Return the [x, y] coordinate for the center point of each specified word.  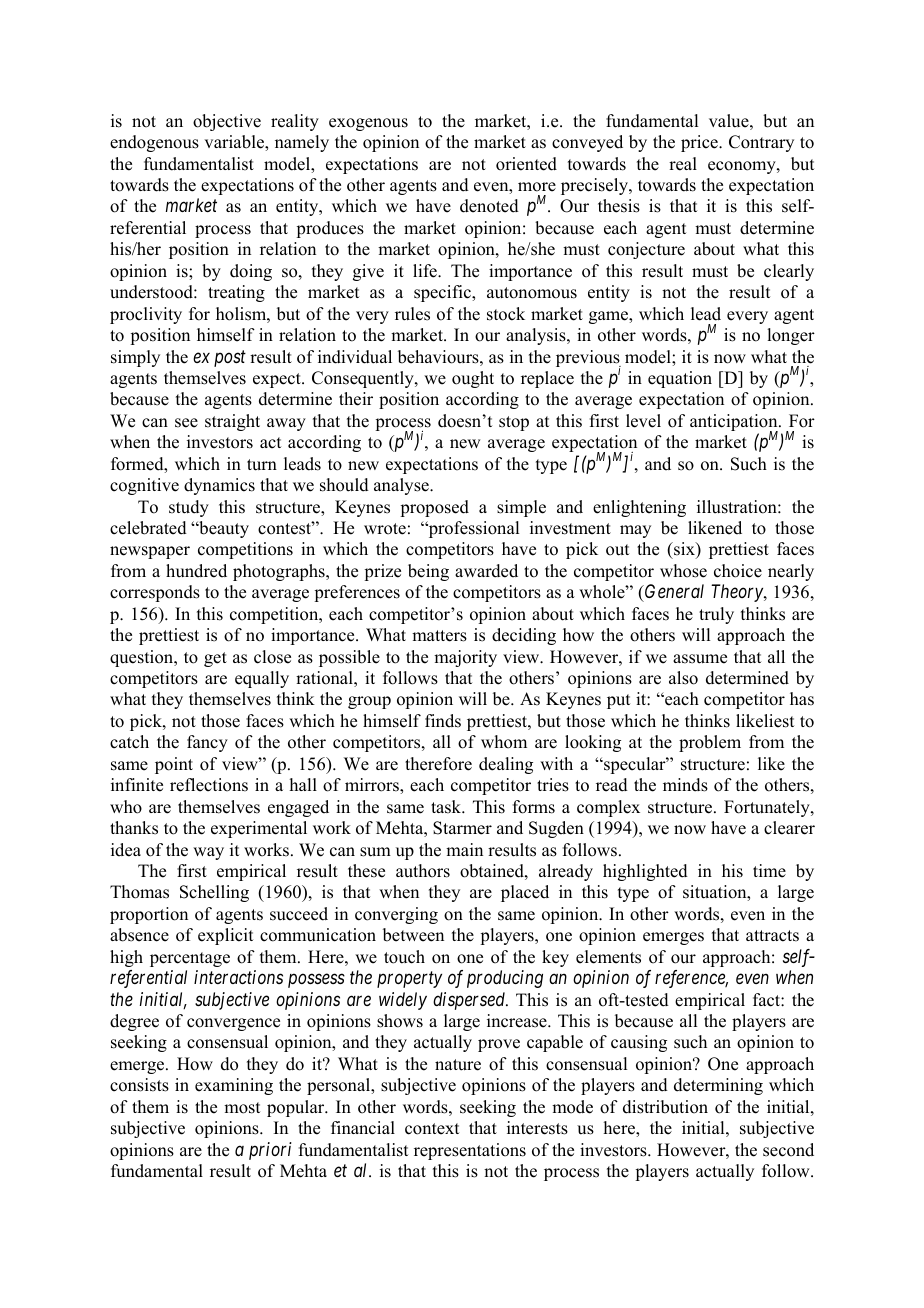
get [215, 659]
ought [473, 379]
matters [439, 636]
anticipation [735, 424]
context [432, 1129]
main [464, 849]
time [769, 871]
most [242, 1108]
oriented [526, 164]
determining [718, 1086]
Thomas [139, 892]
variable [235, 142]
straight [232, 422]
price [700, 143]
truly [716, 615]
